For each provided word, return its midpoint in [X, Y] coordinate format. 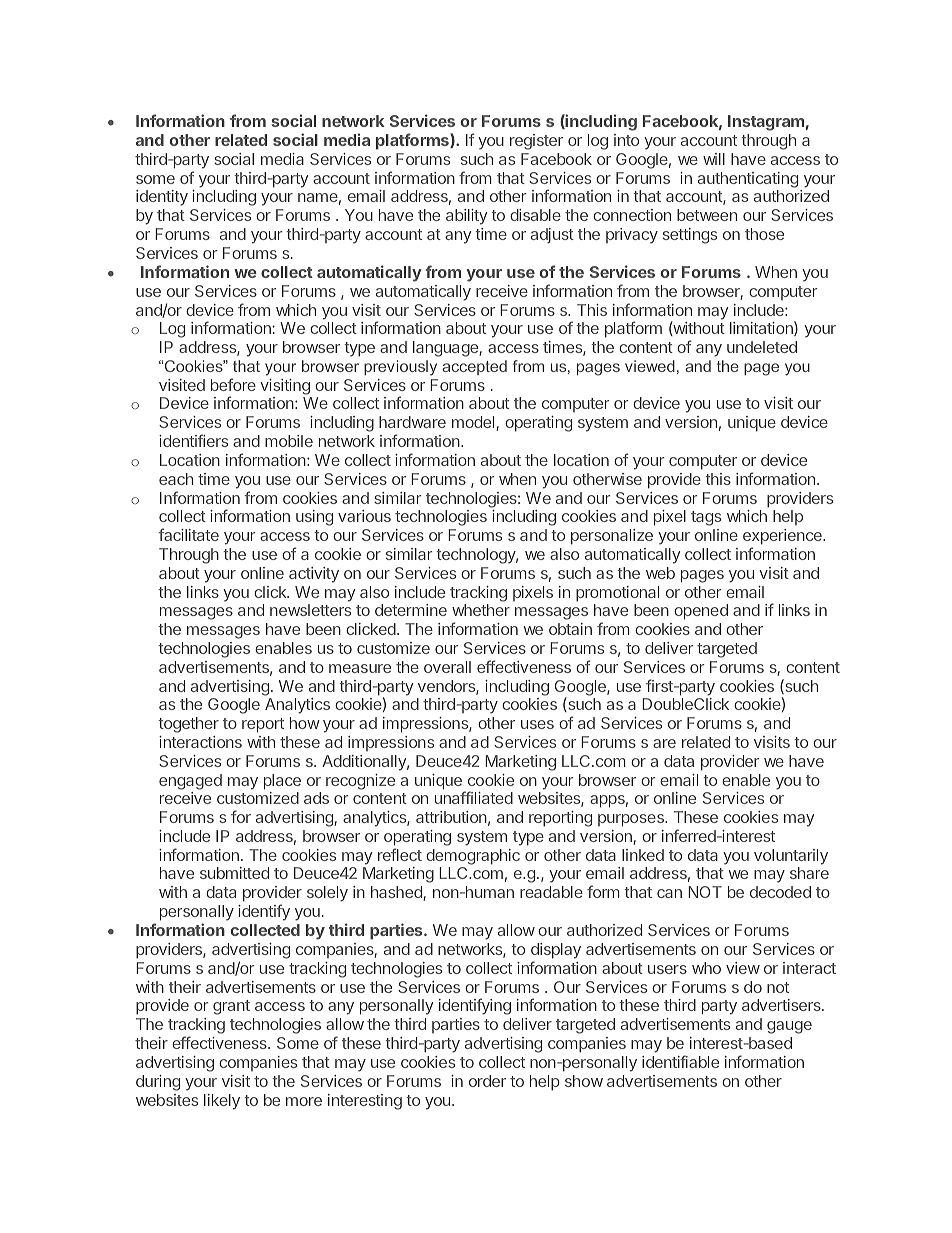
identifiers [193, 440]
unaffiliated [474, 797]
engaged [190, 782]
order [487, 1081]
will [714, 159]
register [536, 142]
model [474, 423]
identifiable [680, 1061]
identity [162, 198]
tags [706, 518]
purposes [632, 820]
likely [222, 1102]
